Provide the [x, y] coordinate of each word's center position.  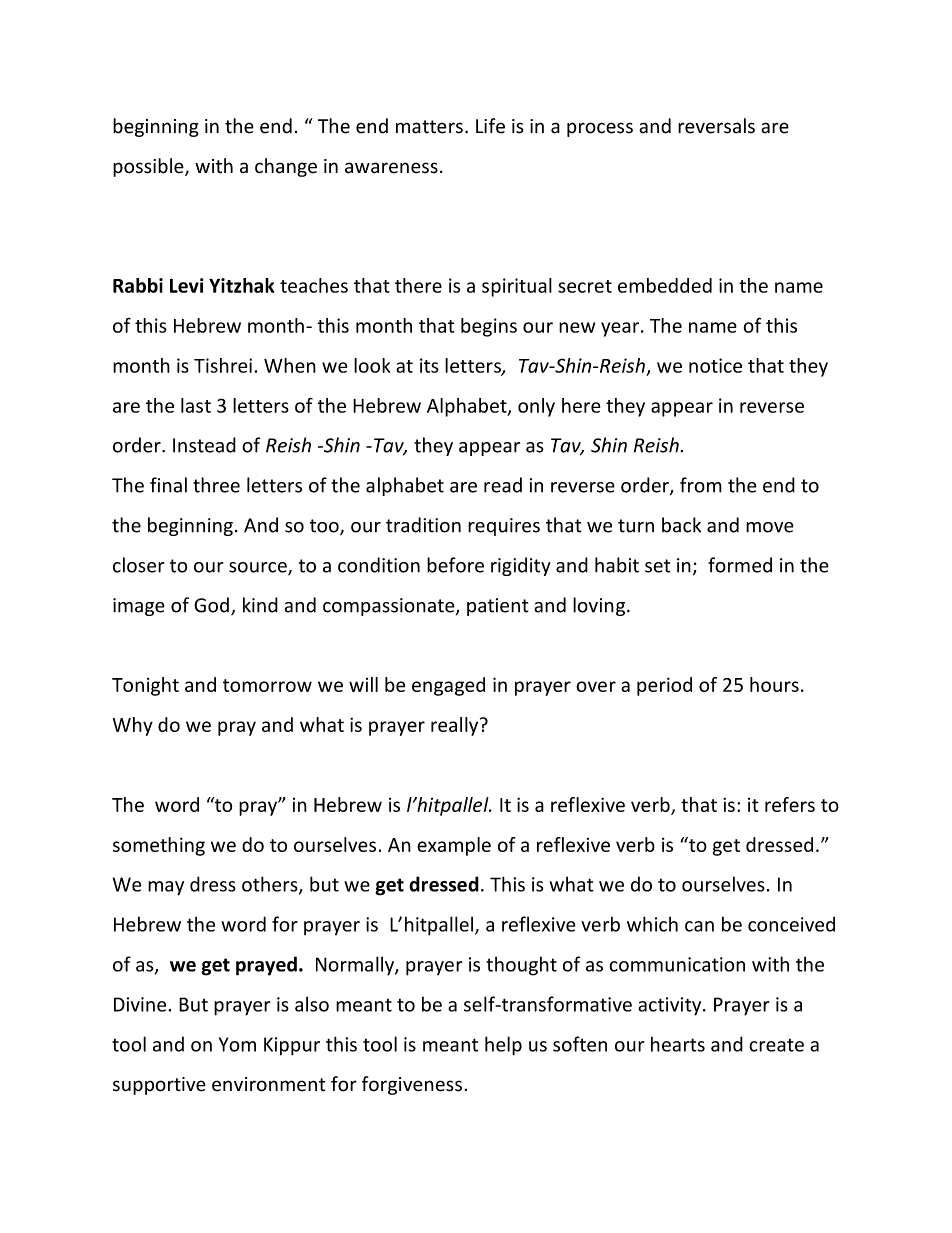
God [211, 605]
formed [740, 565]
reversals [716, 126]
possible [149, 167]
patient [498, 607]
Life [490, 126]
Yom [237, 1044]
